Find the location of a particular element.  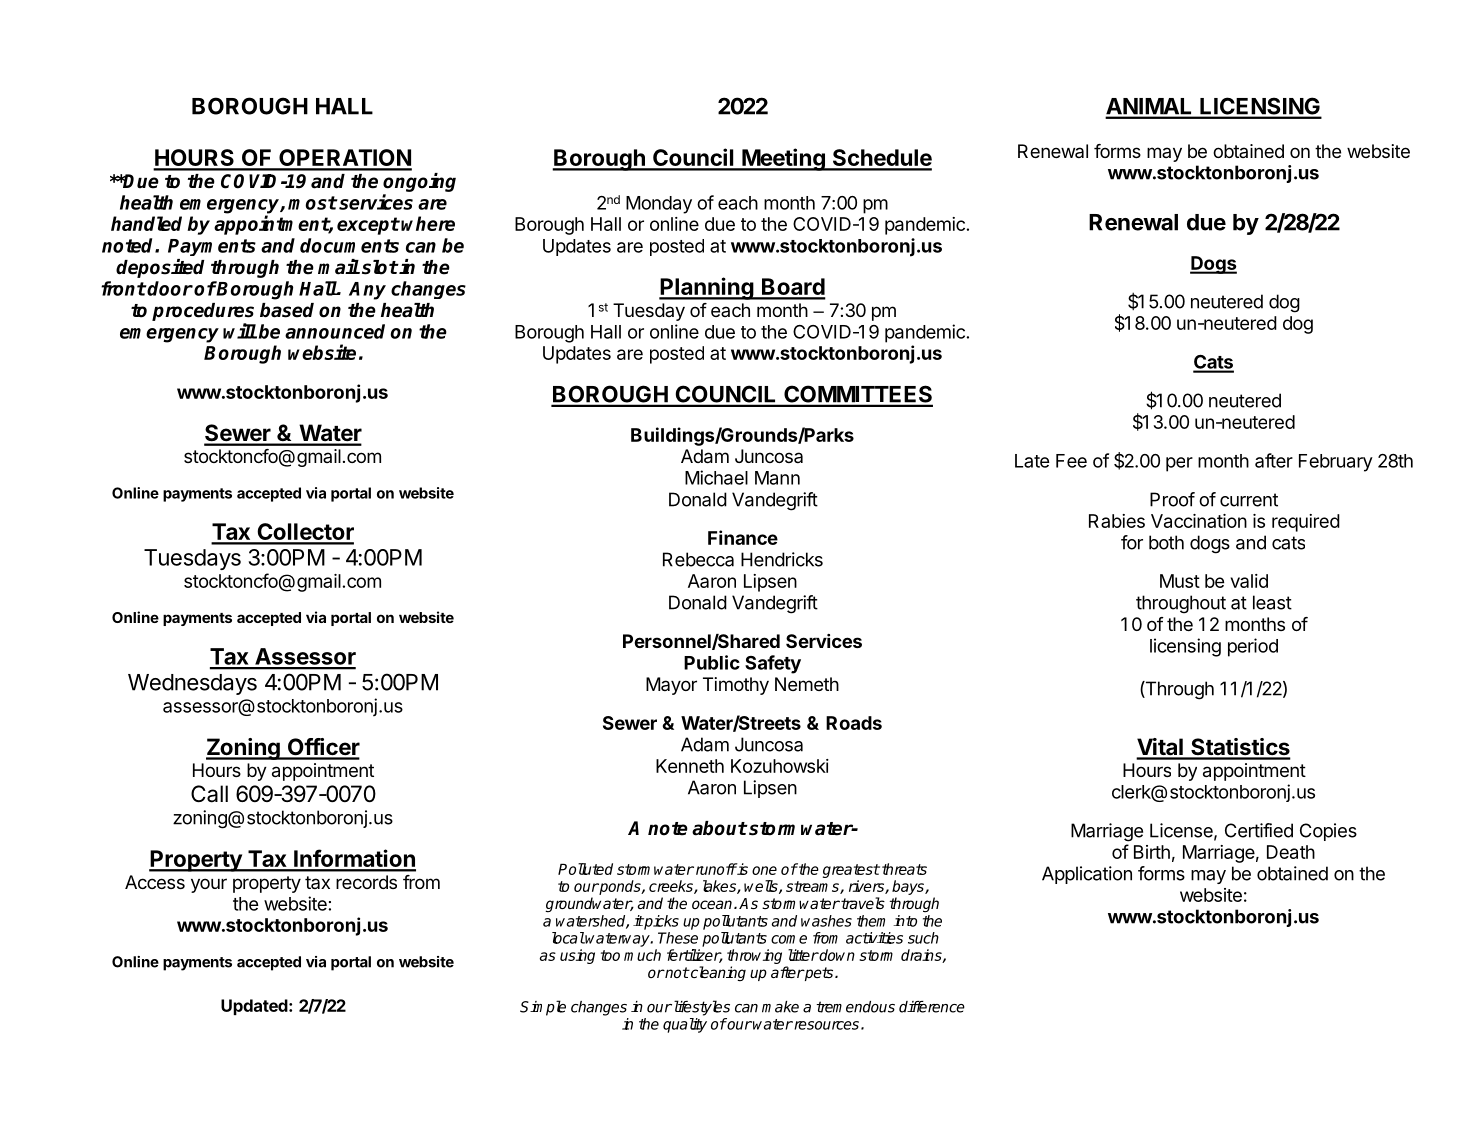

Monday is located at coordinates (659, 205).
